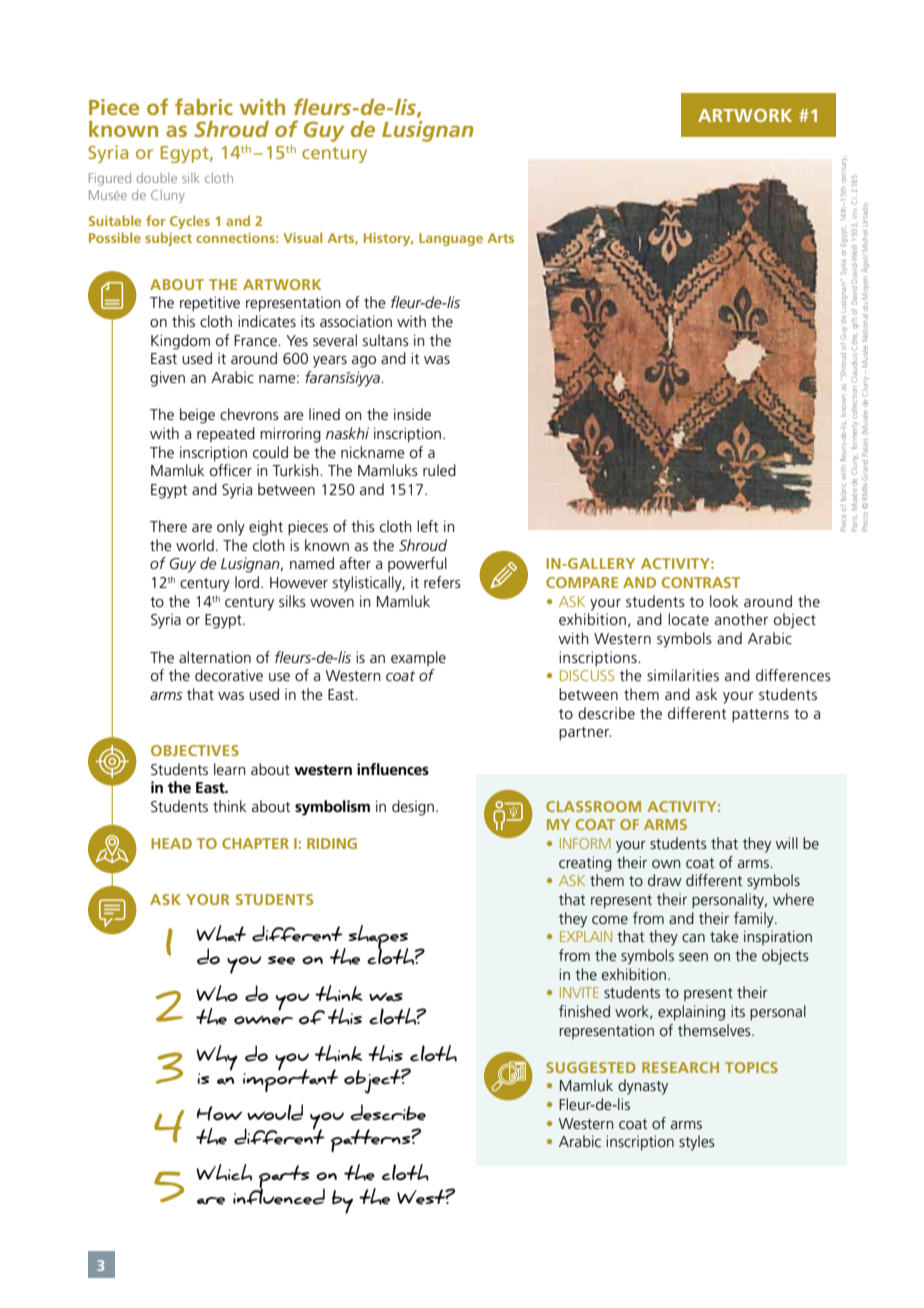  I want to click on sultans, so click(386, 340).
